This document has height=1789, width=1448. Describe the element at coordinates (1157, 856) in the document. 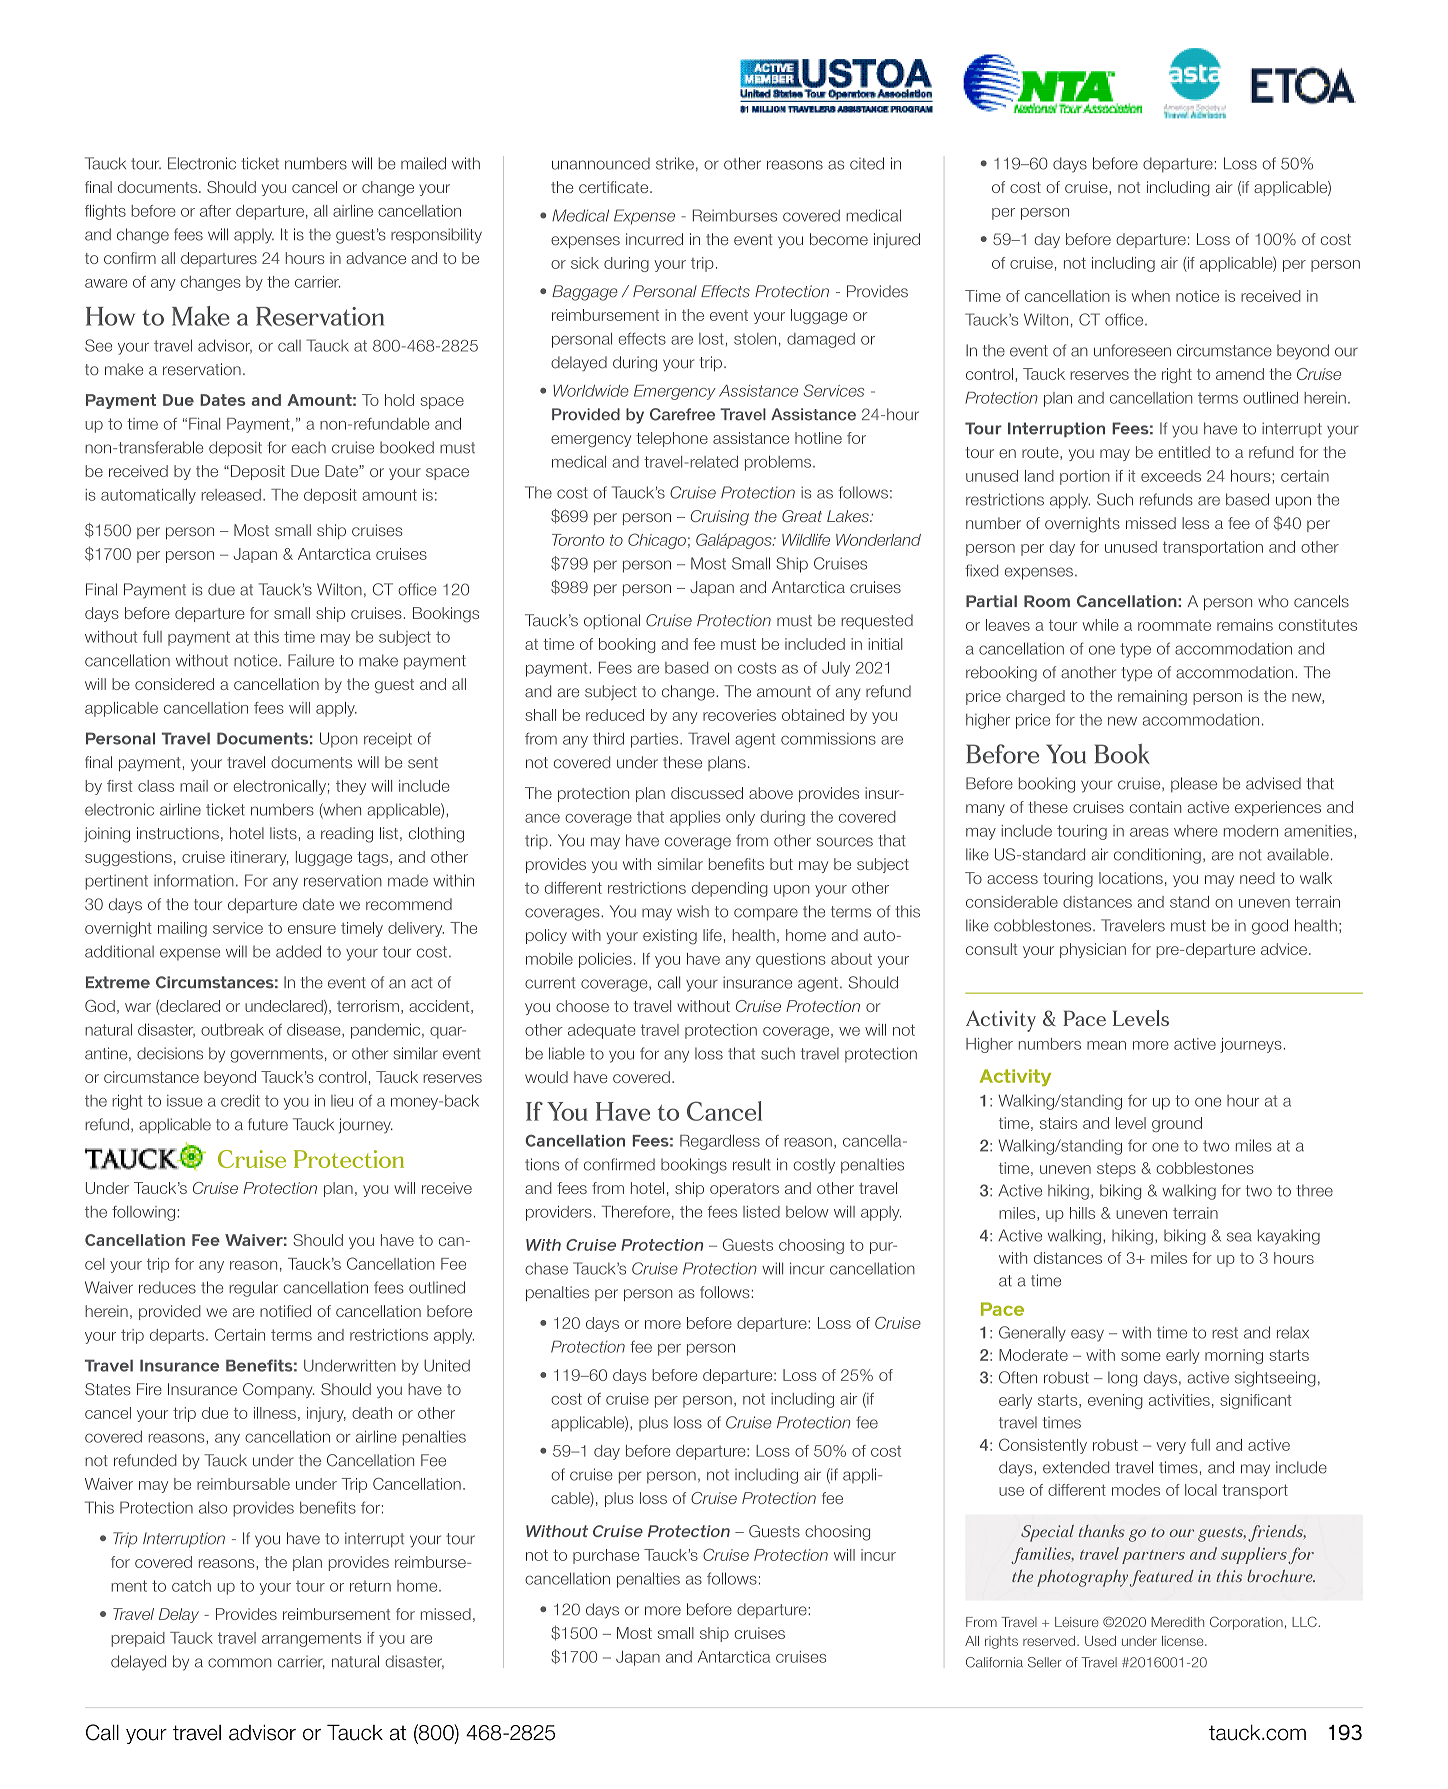

I see `conditioning` at that location.
